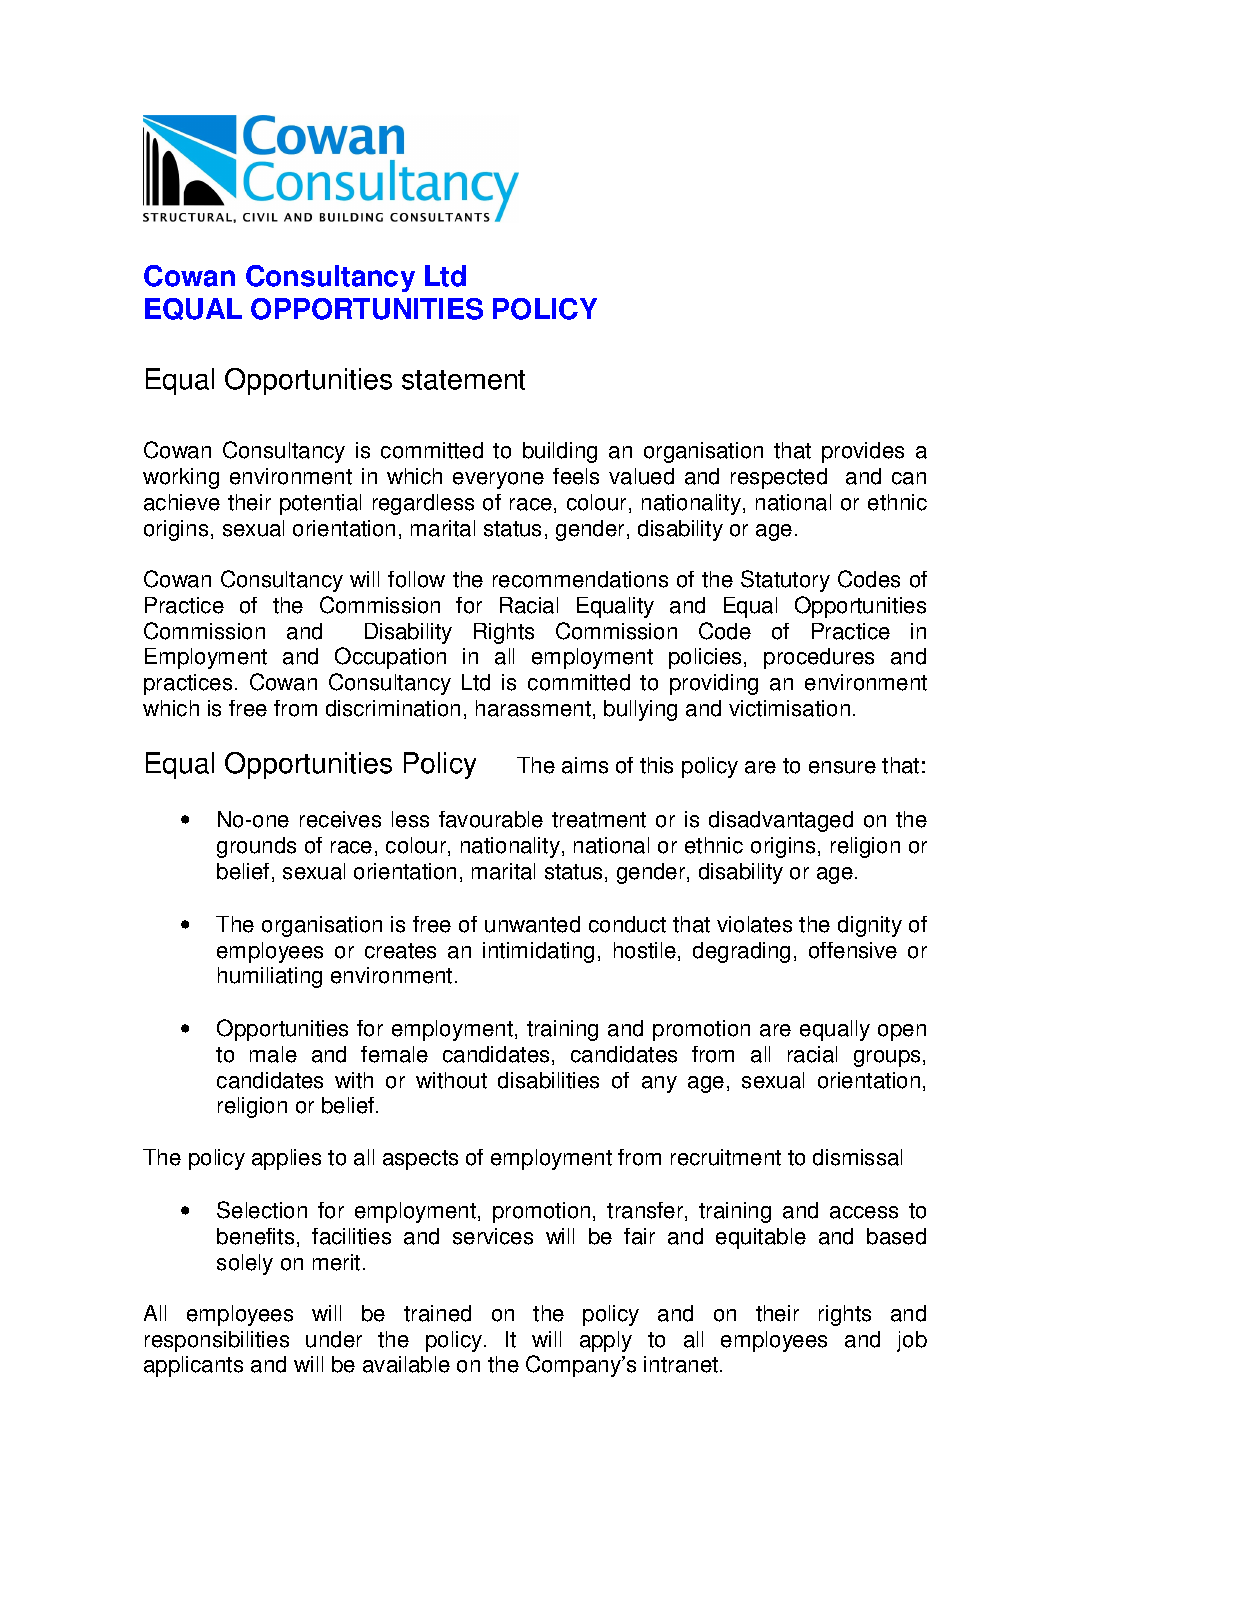 Image resolution: width=1245 pixels, height=1612 pixels. Describe the element at coordinates (533, 708) in the image. I see `harassment` at that location.
